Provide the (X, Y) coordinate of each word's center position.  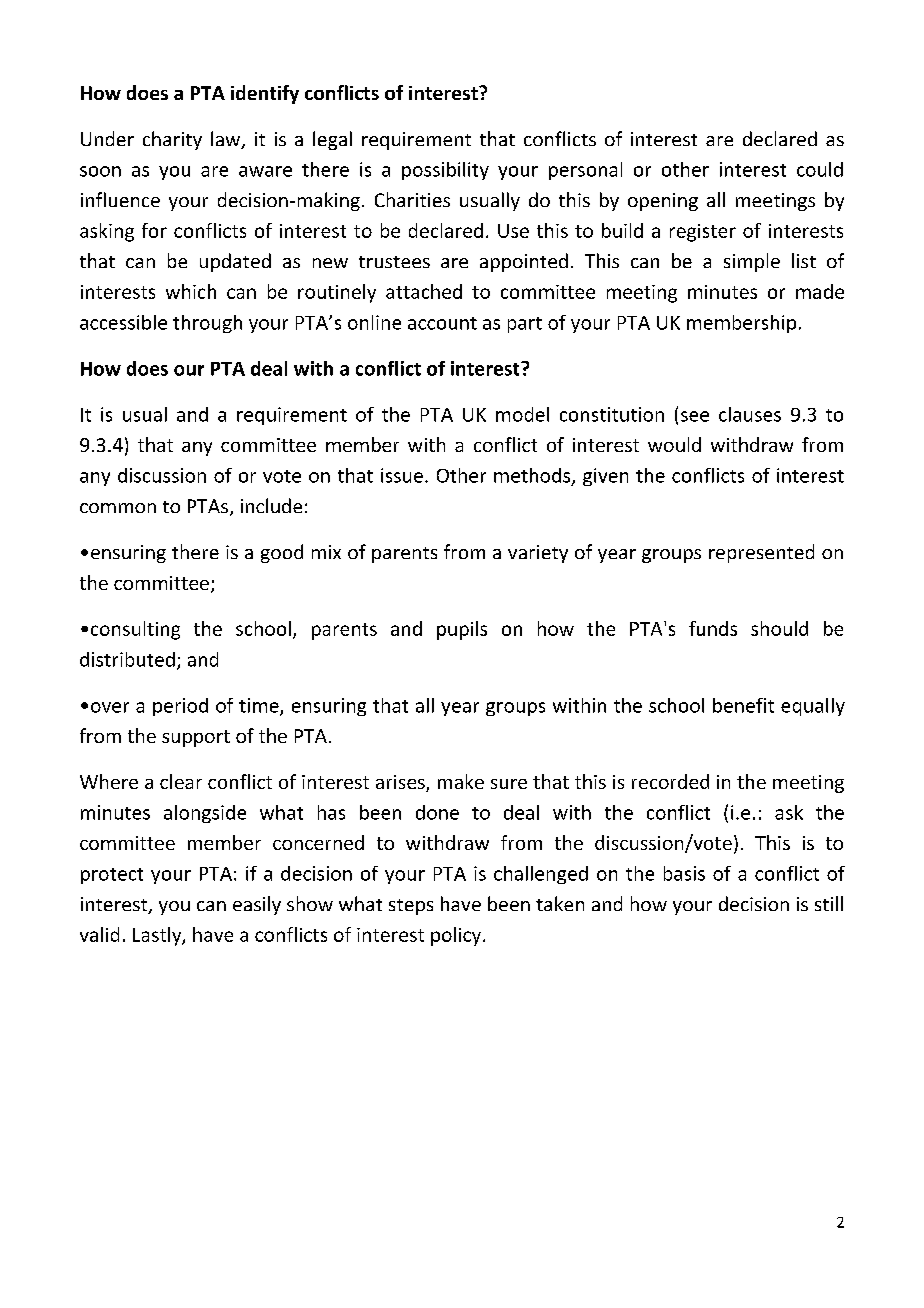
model (522, 414)
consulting (135, 630)
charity (172, 140)
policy (457, 936)
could (820, 169)
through (207, 324)
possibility (445, 171)
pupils (462, 630)
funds (713, 628)
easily (257, 905)
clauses (750, 414)
